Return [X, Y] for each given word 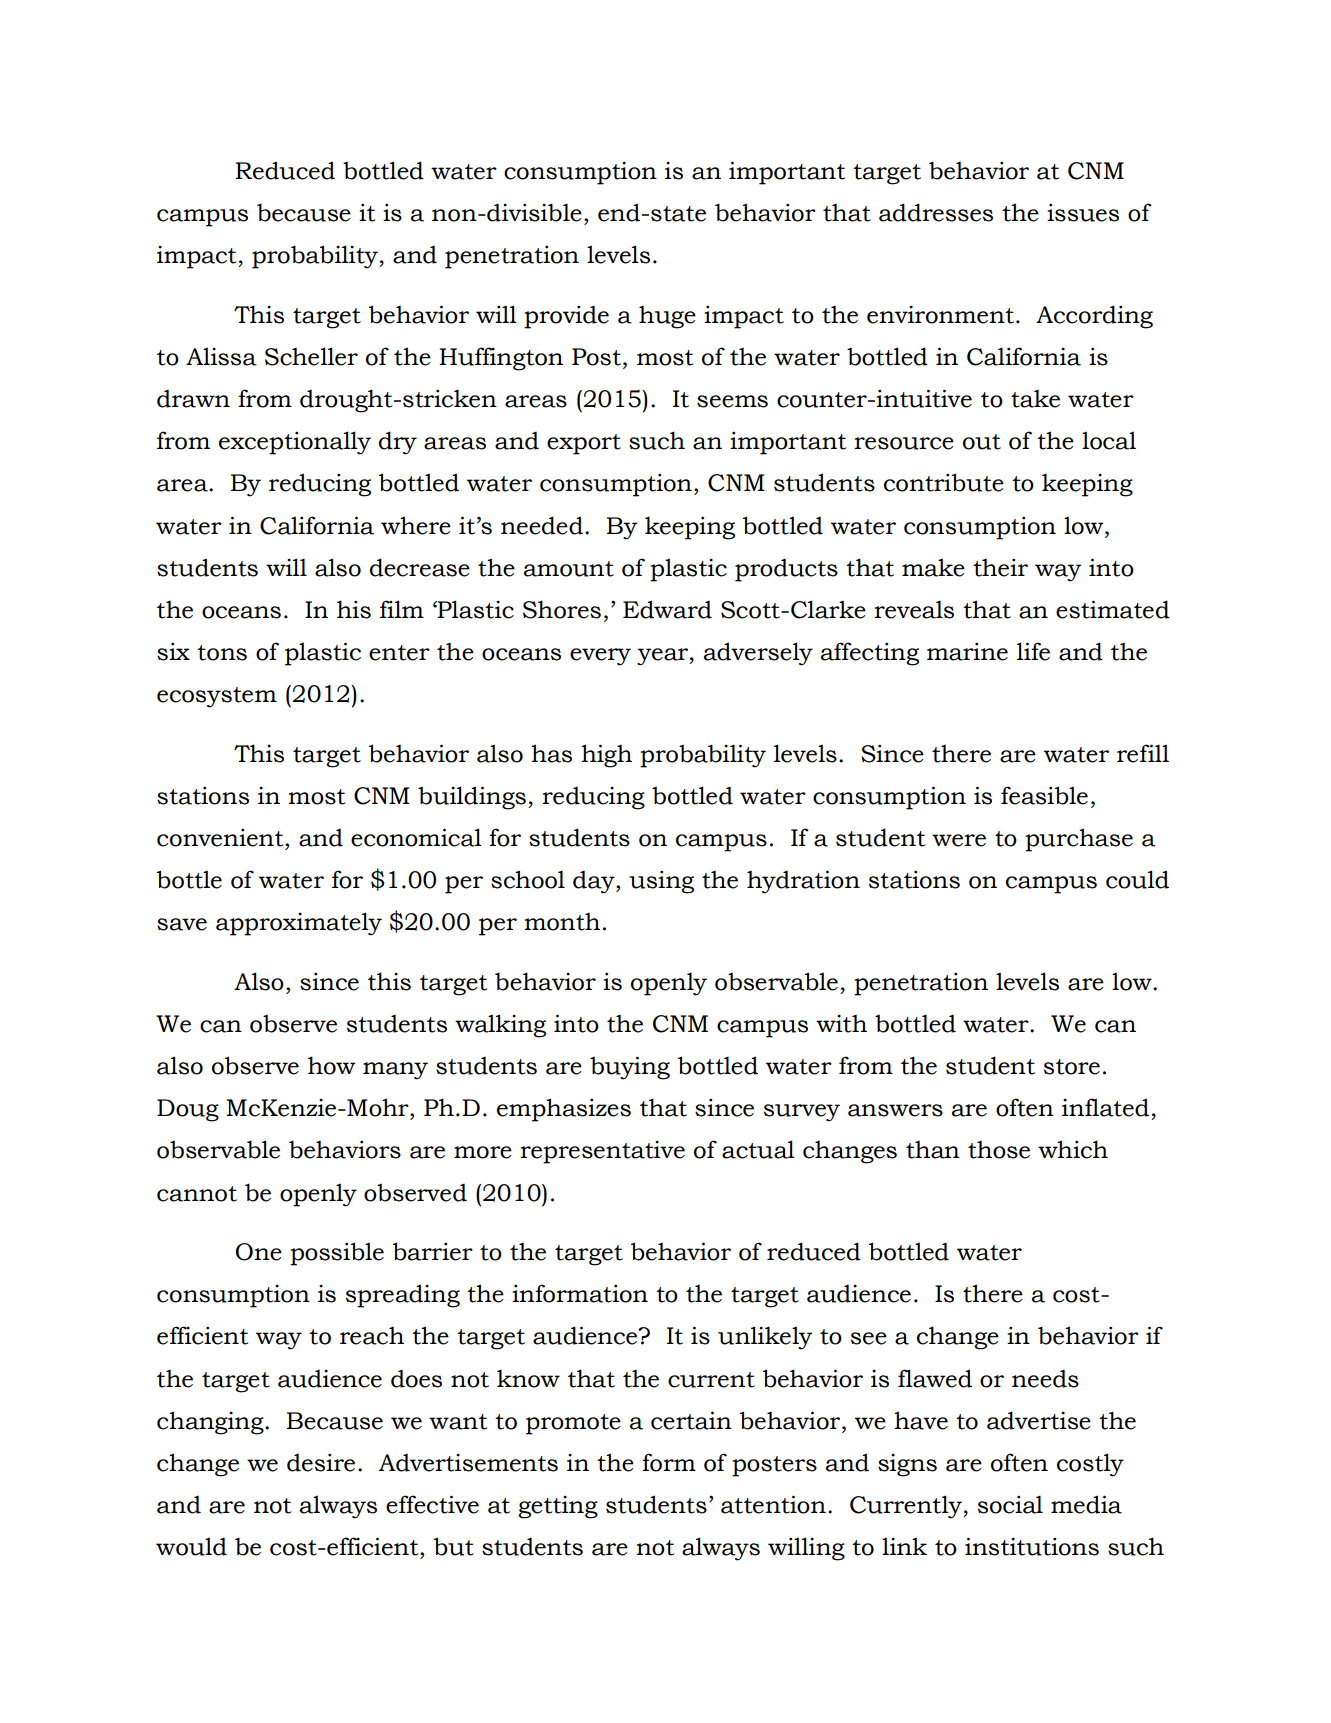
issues [1083, 212]
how [331, 1065]
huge [667, 317]
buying [630, 1068]
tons [222, 653]
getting [558, 1507]
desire [321, 1462]
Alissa [221, 356]
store [1072, 1067]
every [600, 657]
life [1033, 651]
